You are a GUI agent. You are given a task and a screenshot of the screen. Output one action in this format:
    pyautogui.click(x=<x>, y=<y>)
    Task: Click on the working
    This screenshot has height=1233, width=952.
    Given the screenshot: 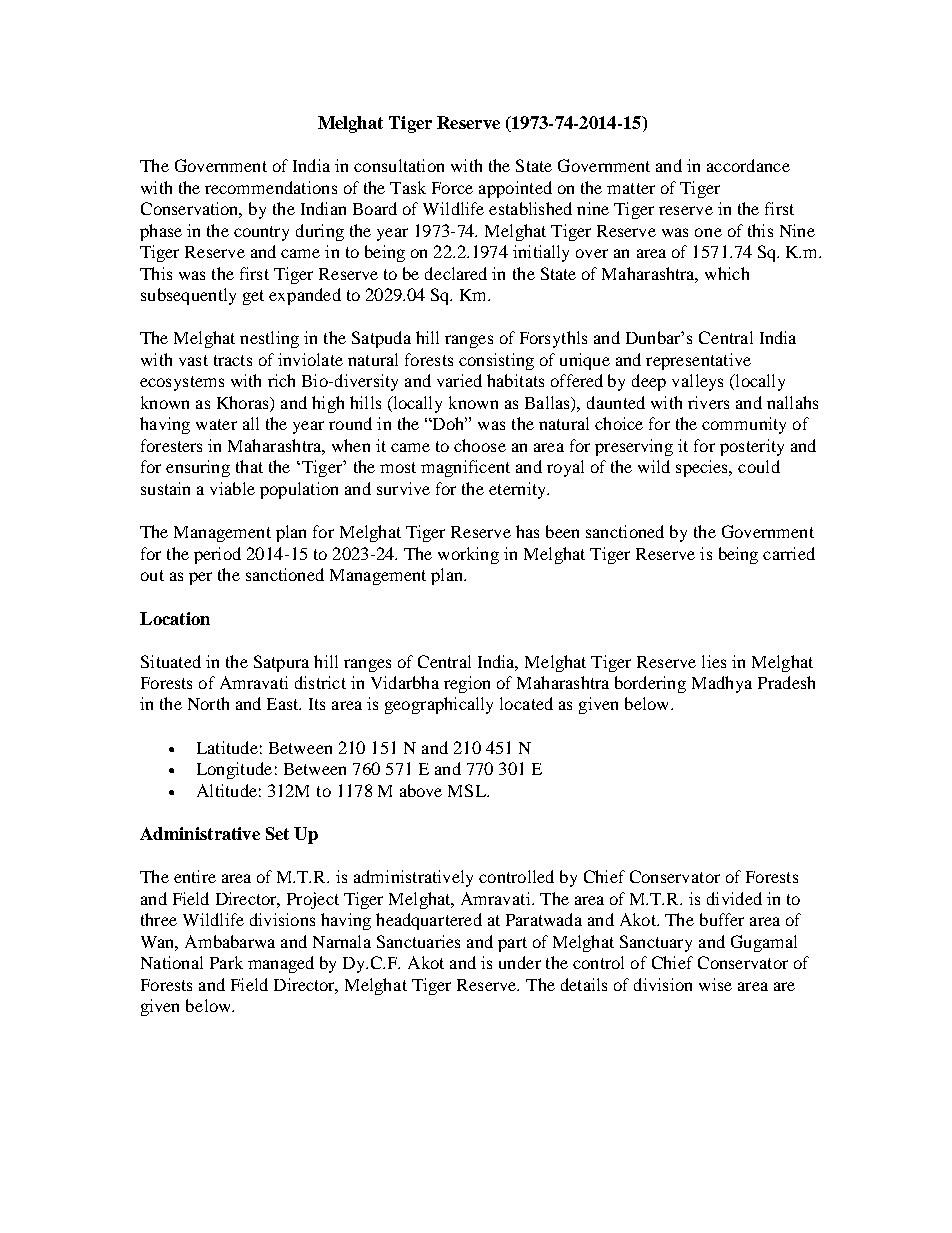 What is the action you would take?
    pyautogui.click(x=468, y=555)
